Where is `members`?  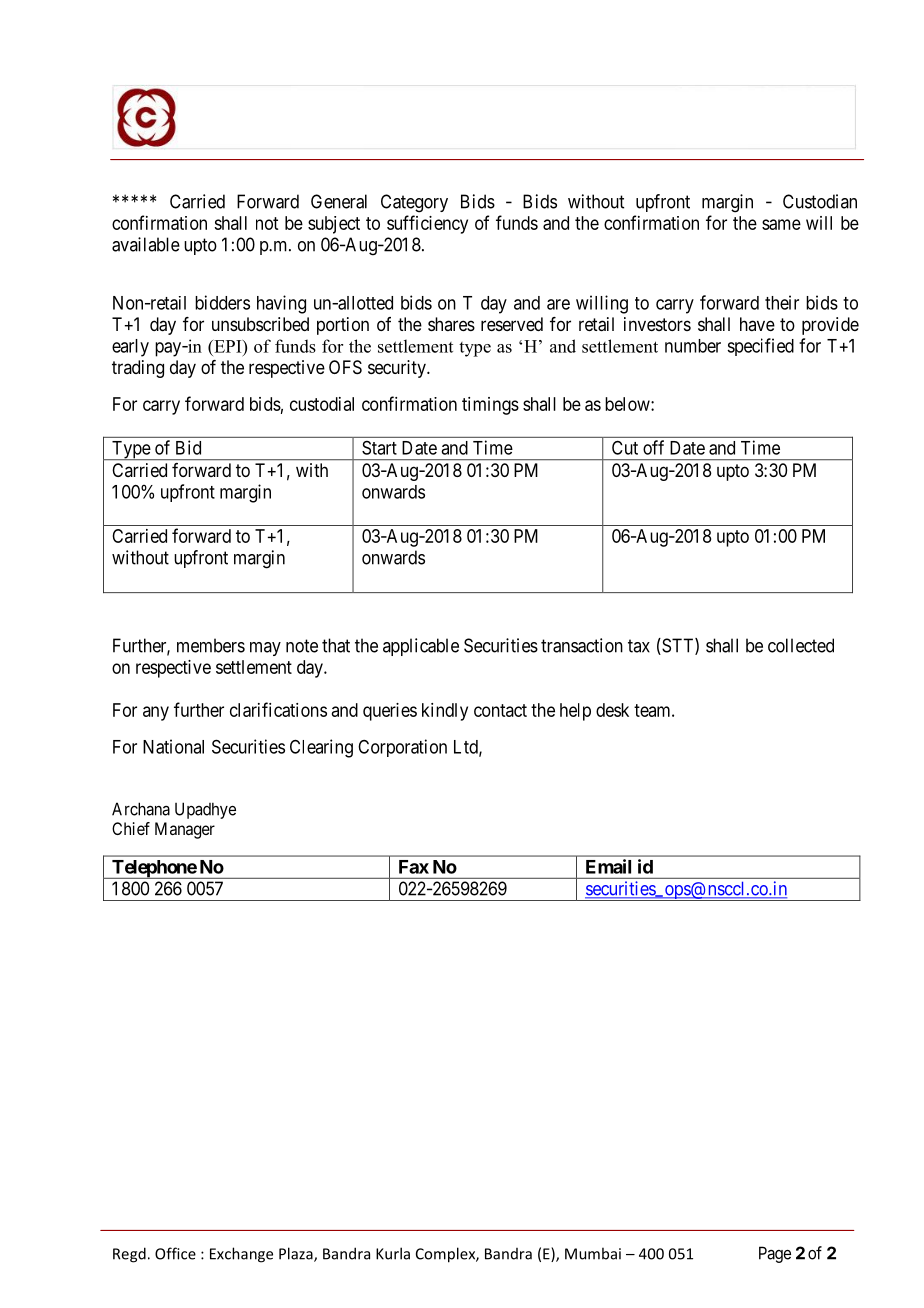
members is located at coordinates (211, 645).
